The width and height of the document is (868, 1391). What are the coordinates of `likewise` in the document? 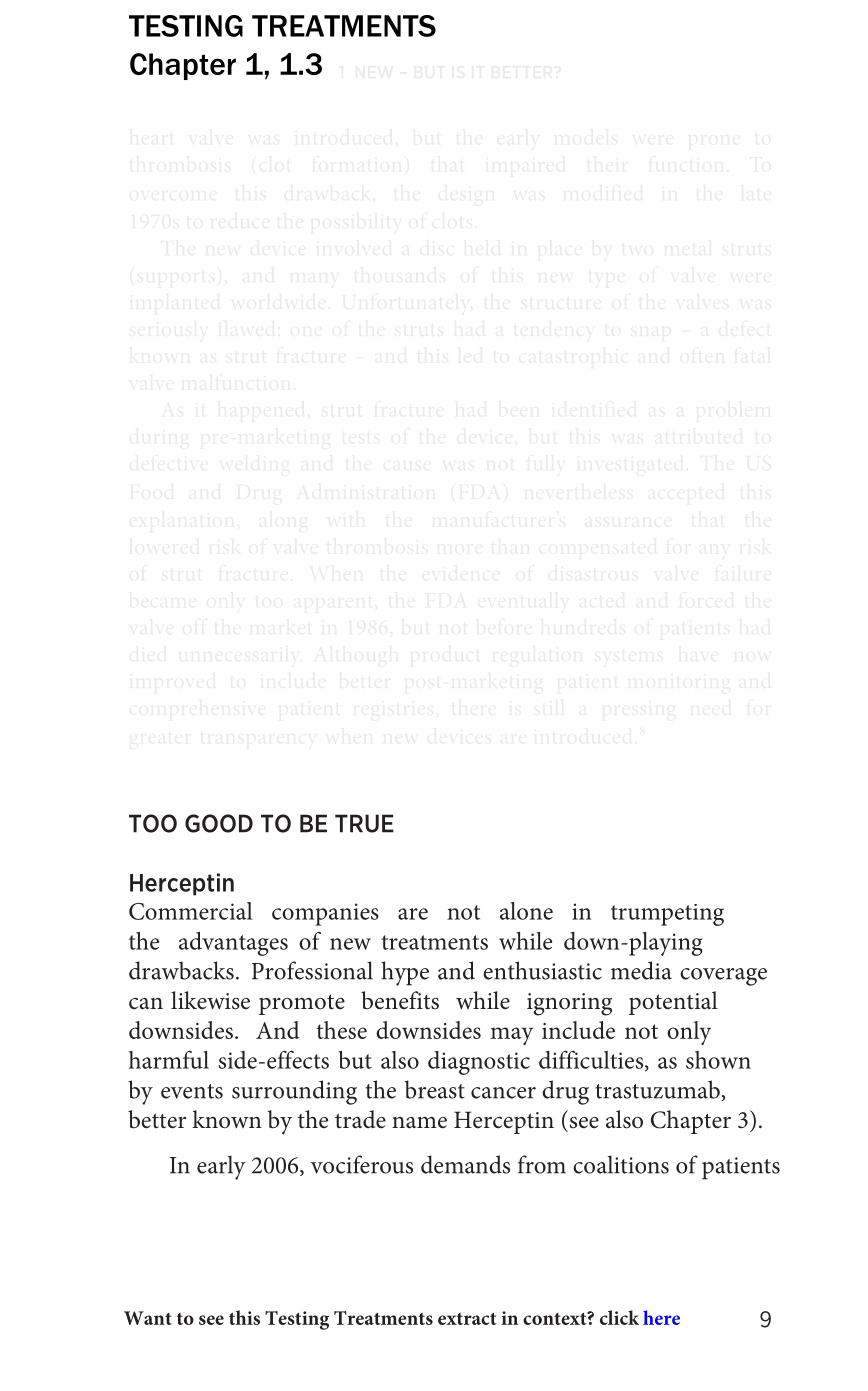 It's located at (210, 1000).
